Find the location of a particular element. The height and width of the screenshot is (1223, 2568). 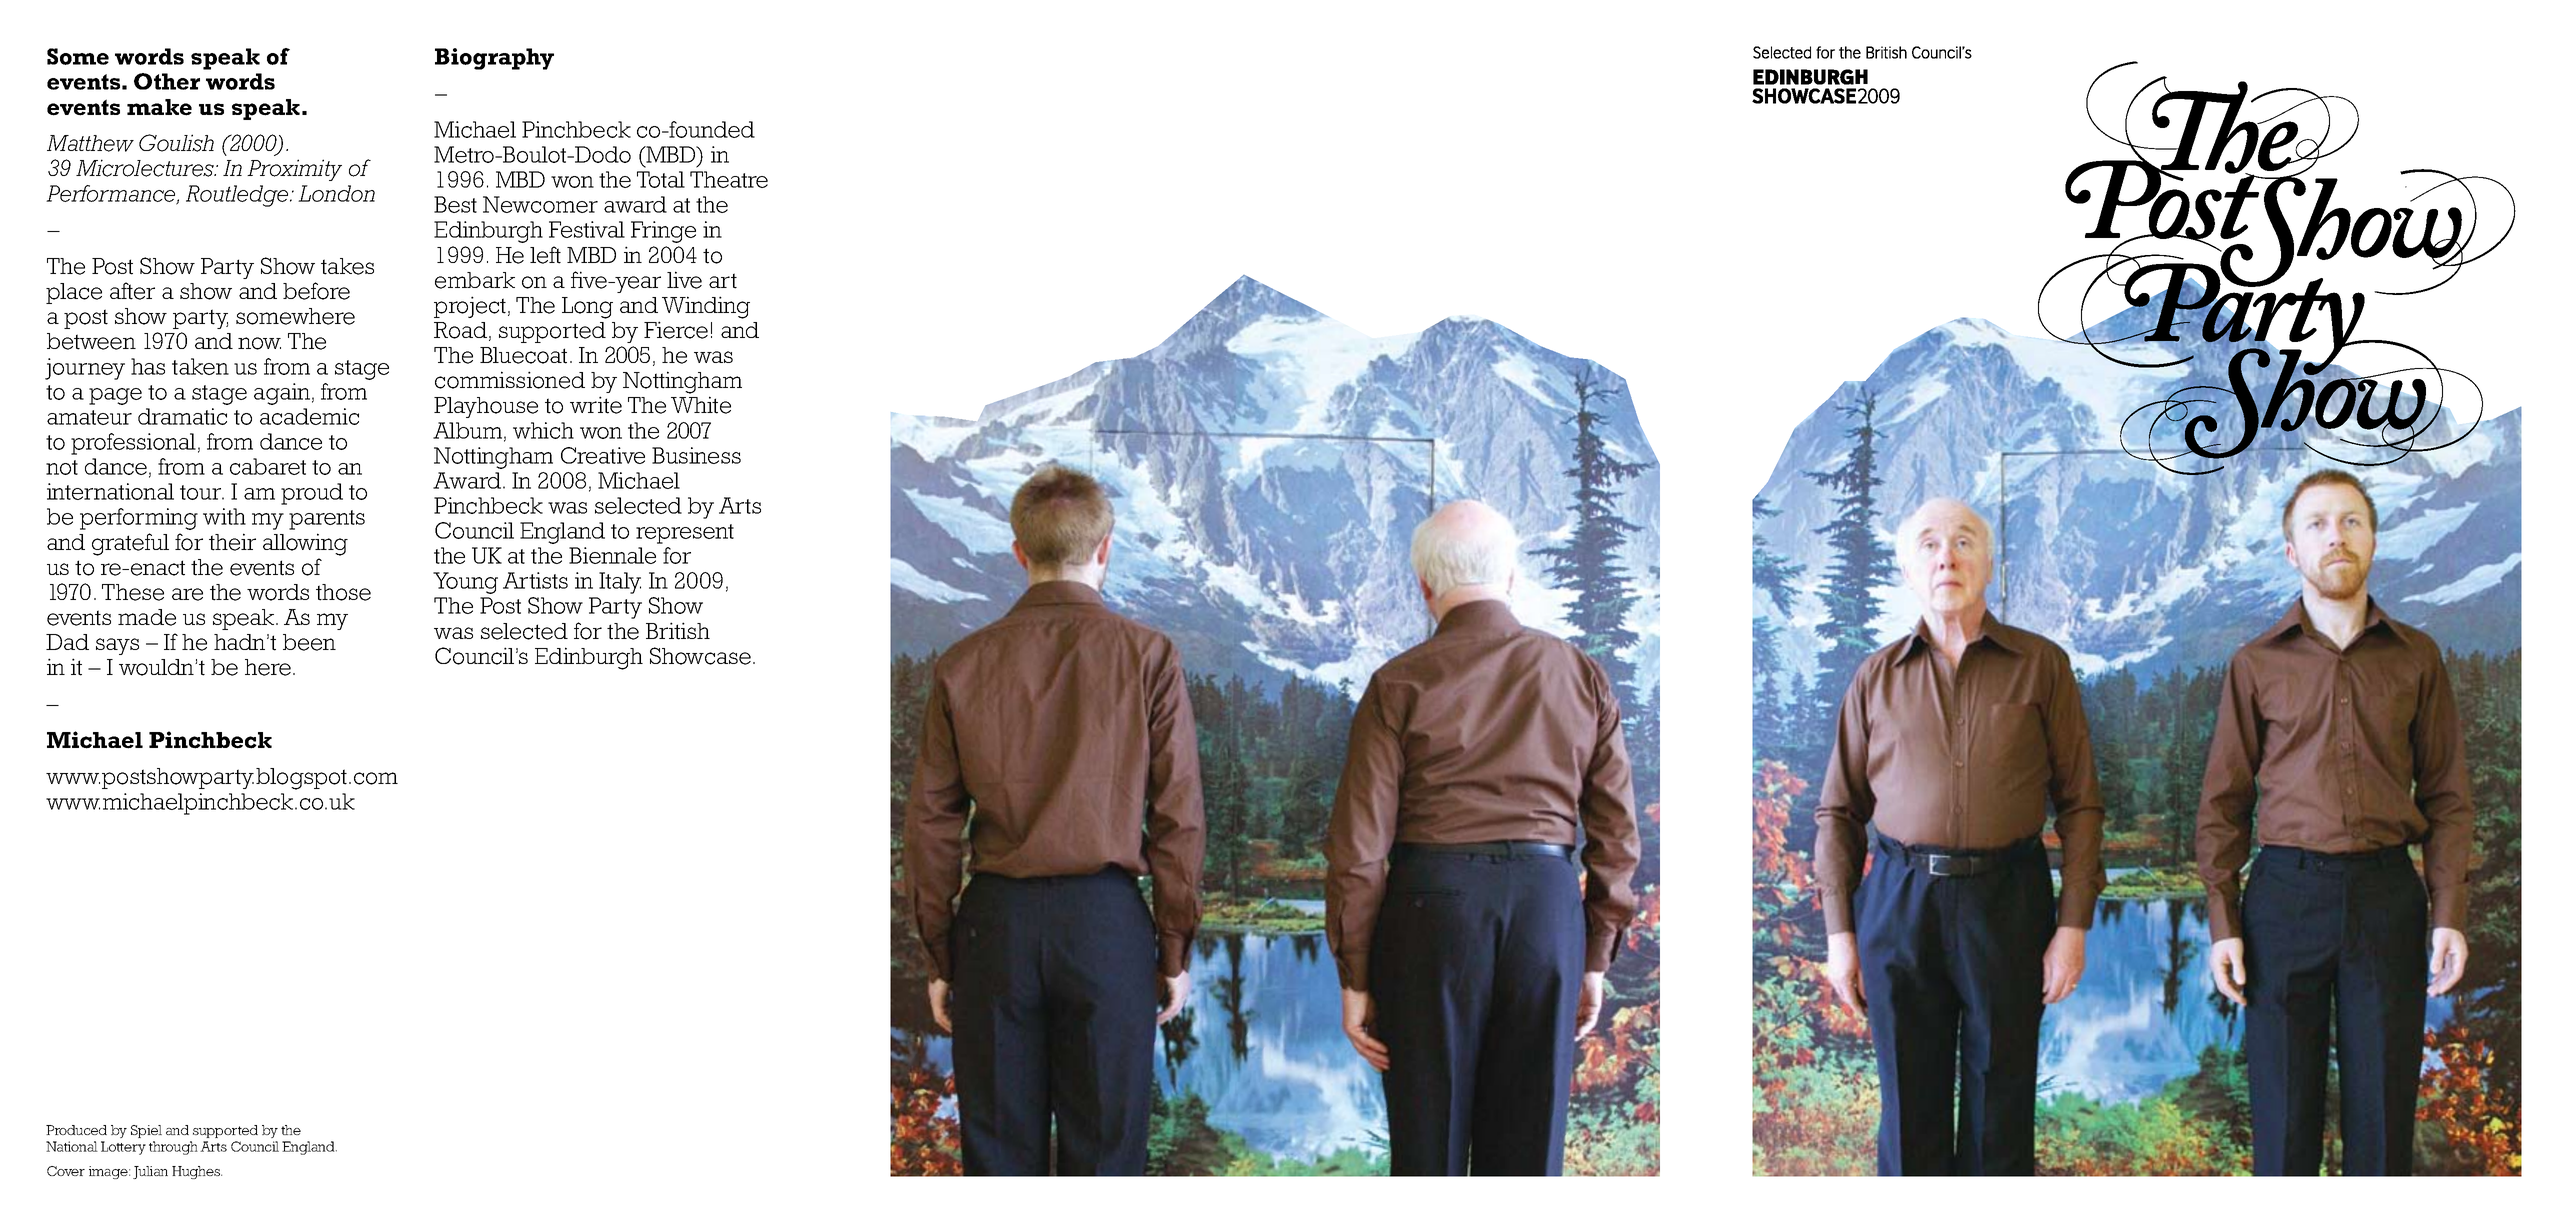

British is located at coordinates (678, 631).
